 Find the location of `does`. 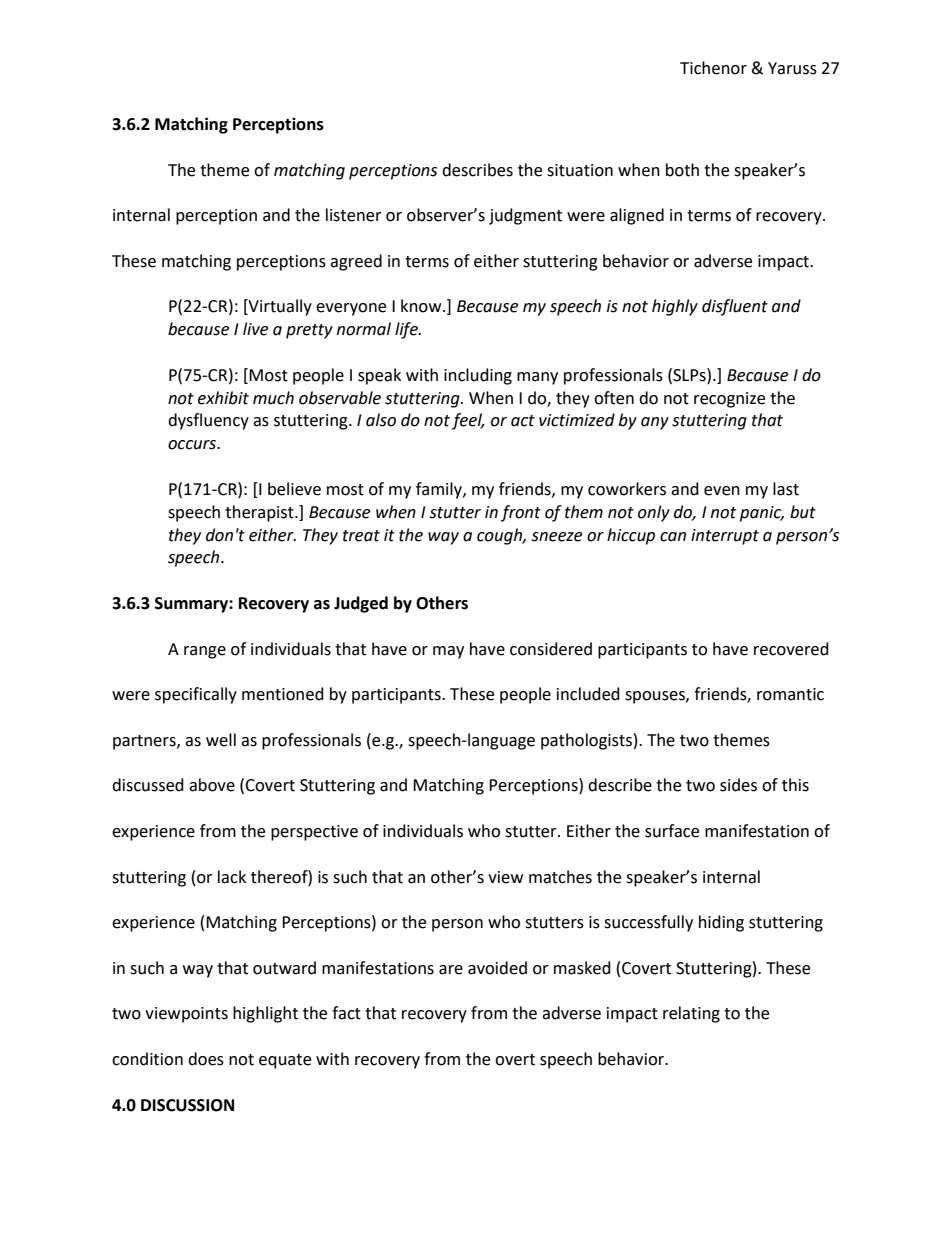

does is located at coordinates (206, 1059).
